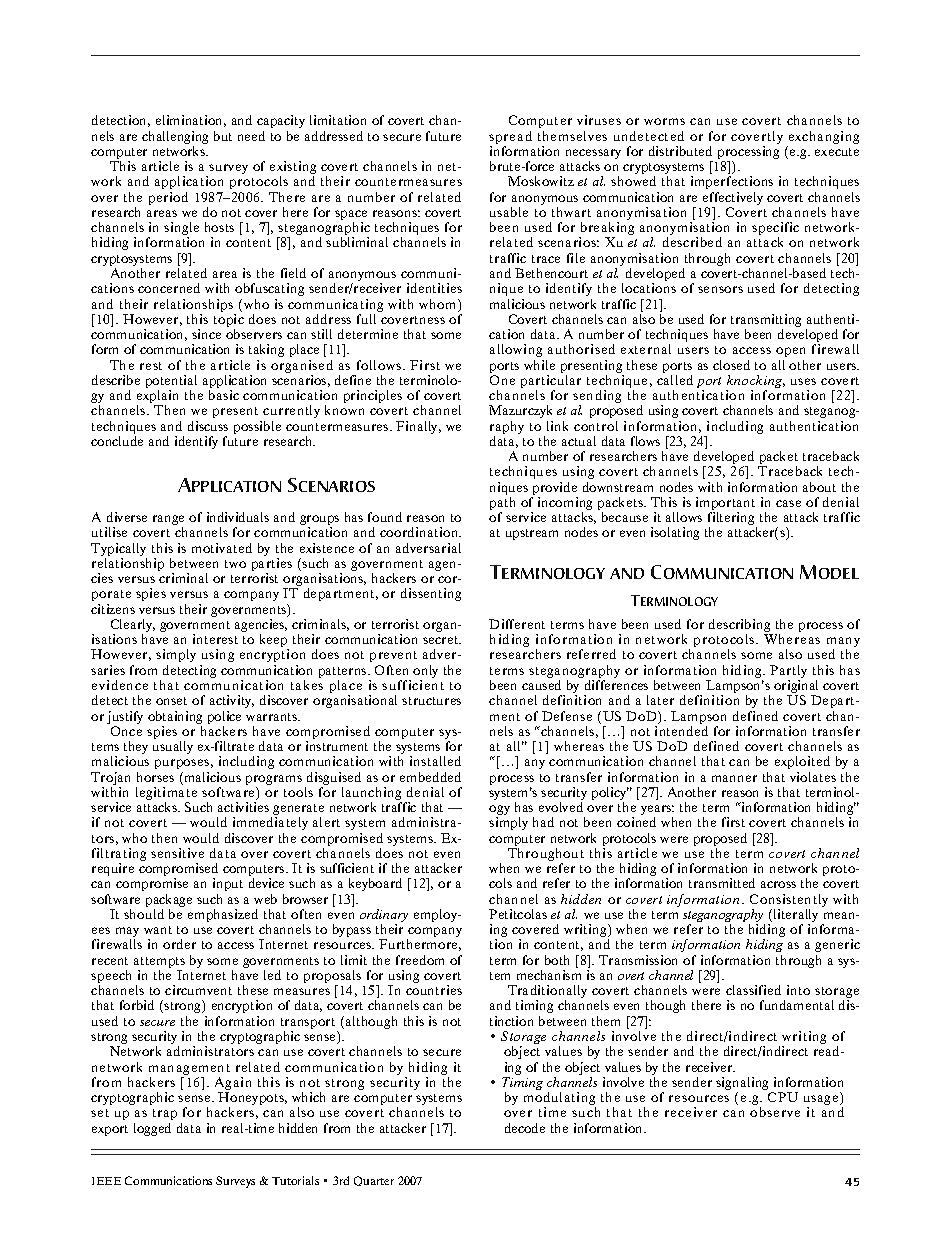 The width and height of the page is (952, 1233). I want to click on usable, so click(509, 212).
